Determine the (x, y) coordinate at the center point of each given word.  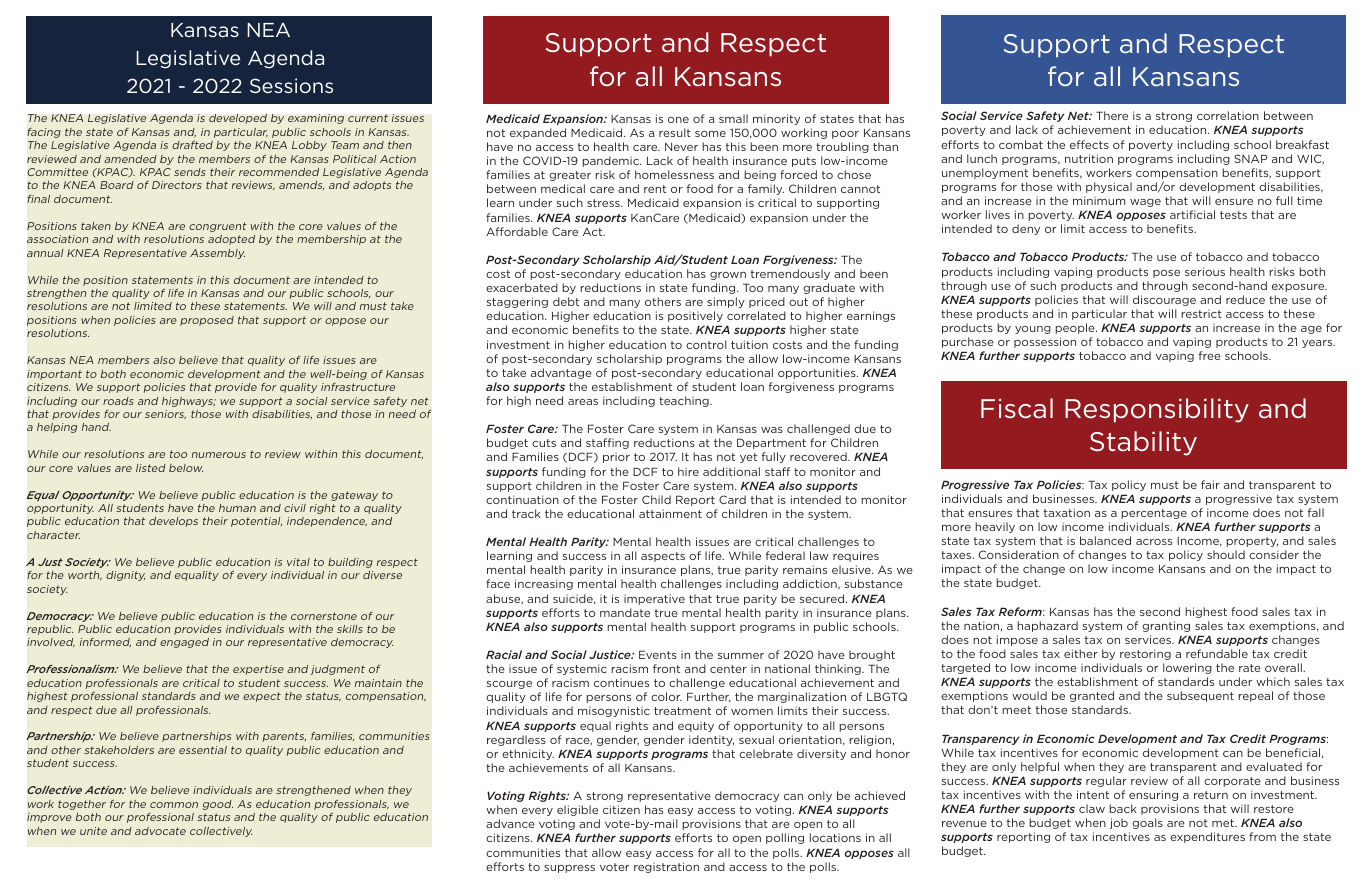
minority (776, 119)
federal (785, 555)
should (1226, 554)
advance (510, 823)
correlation (1228, 115)
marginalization (802, 697)
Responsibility (1157, 410)
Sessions (291, 85)
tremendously (790, 274)
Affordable (517, 231)
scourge (509, 685)
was (772, 430)
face (498, 583)
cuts (544, 443)
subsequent (1200, 696)
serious (1205, 271)
